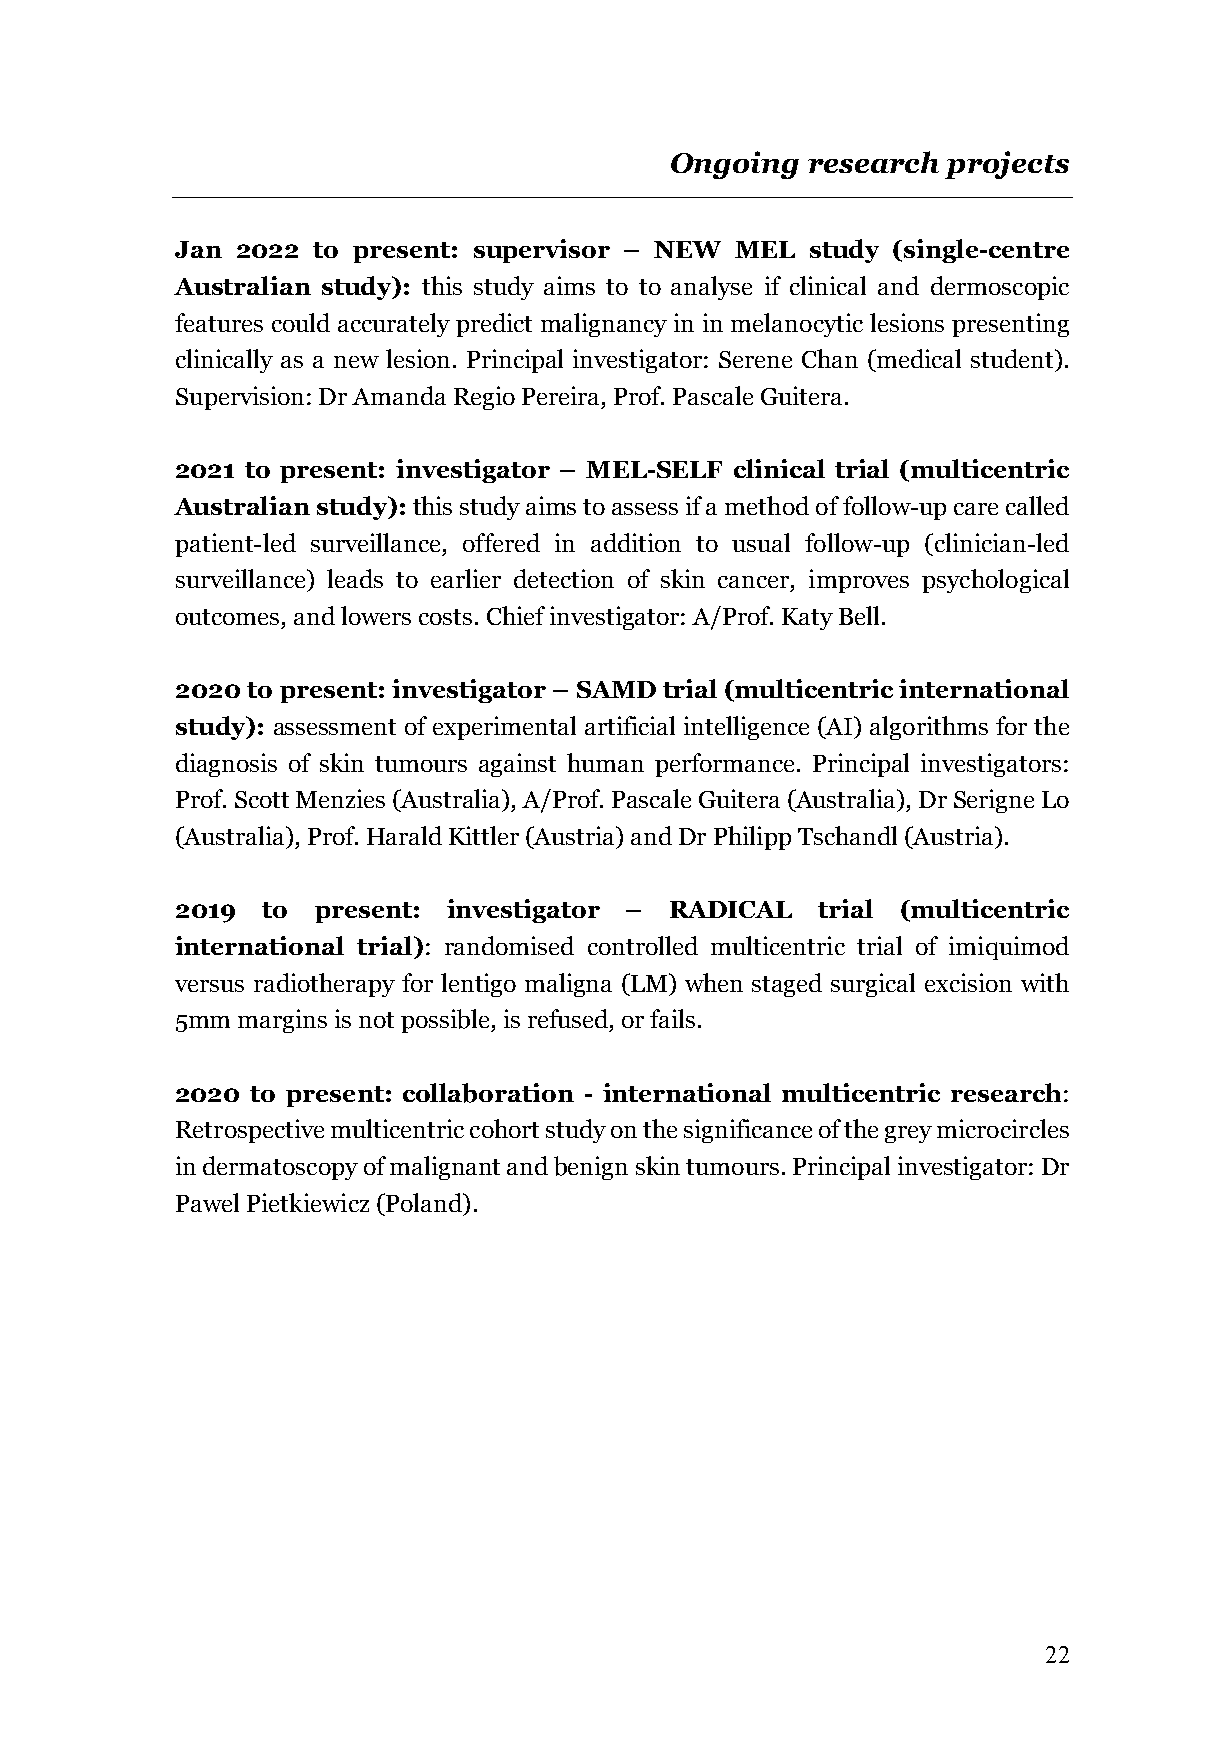 The height and width of the image is (1742, 1231). I want to click on benign, so click(591, 1168).
